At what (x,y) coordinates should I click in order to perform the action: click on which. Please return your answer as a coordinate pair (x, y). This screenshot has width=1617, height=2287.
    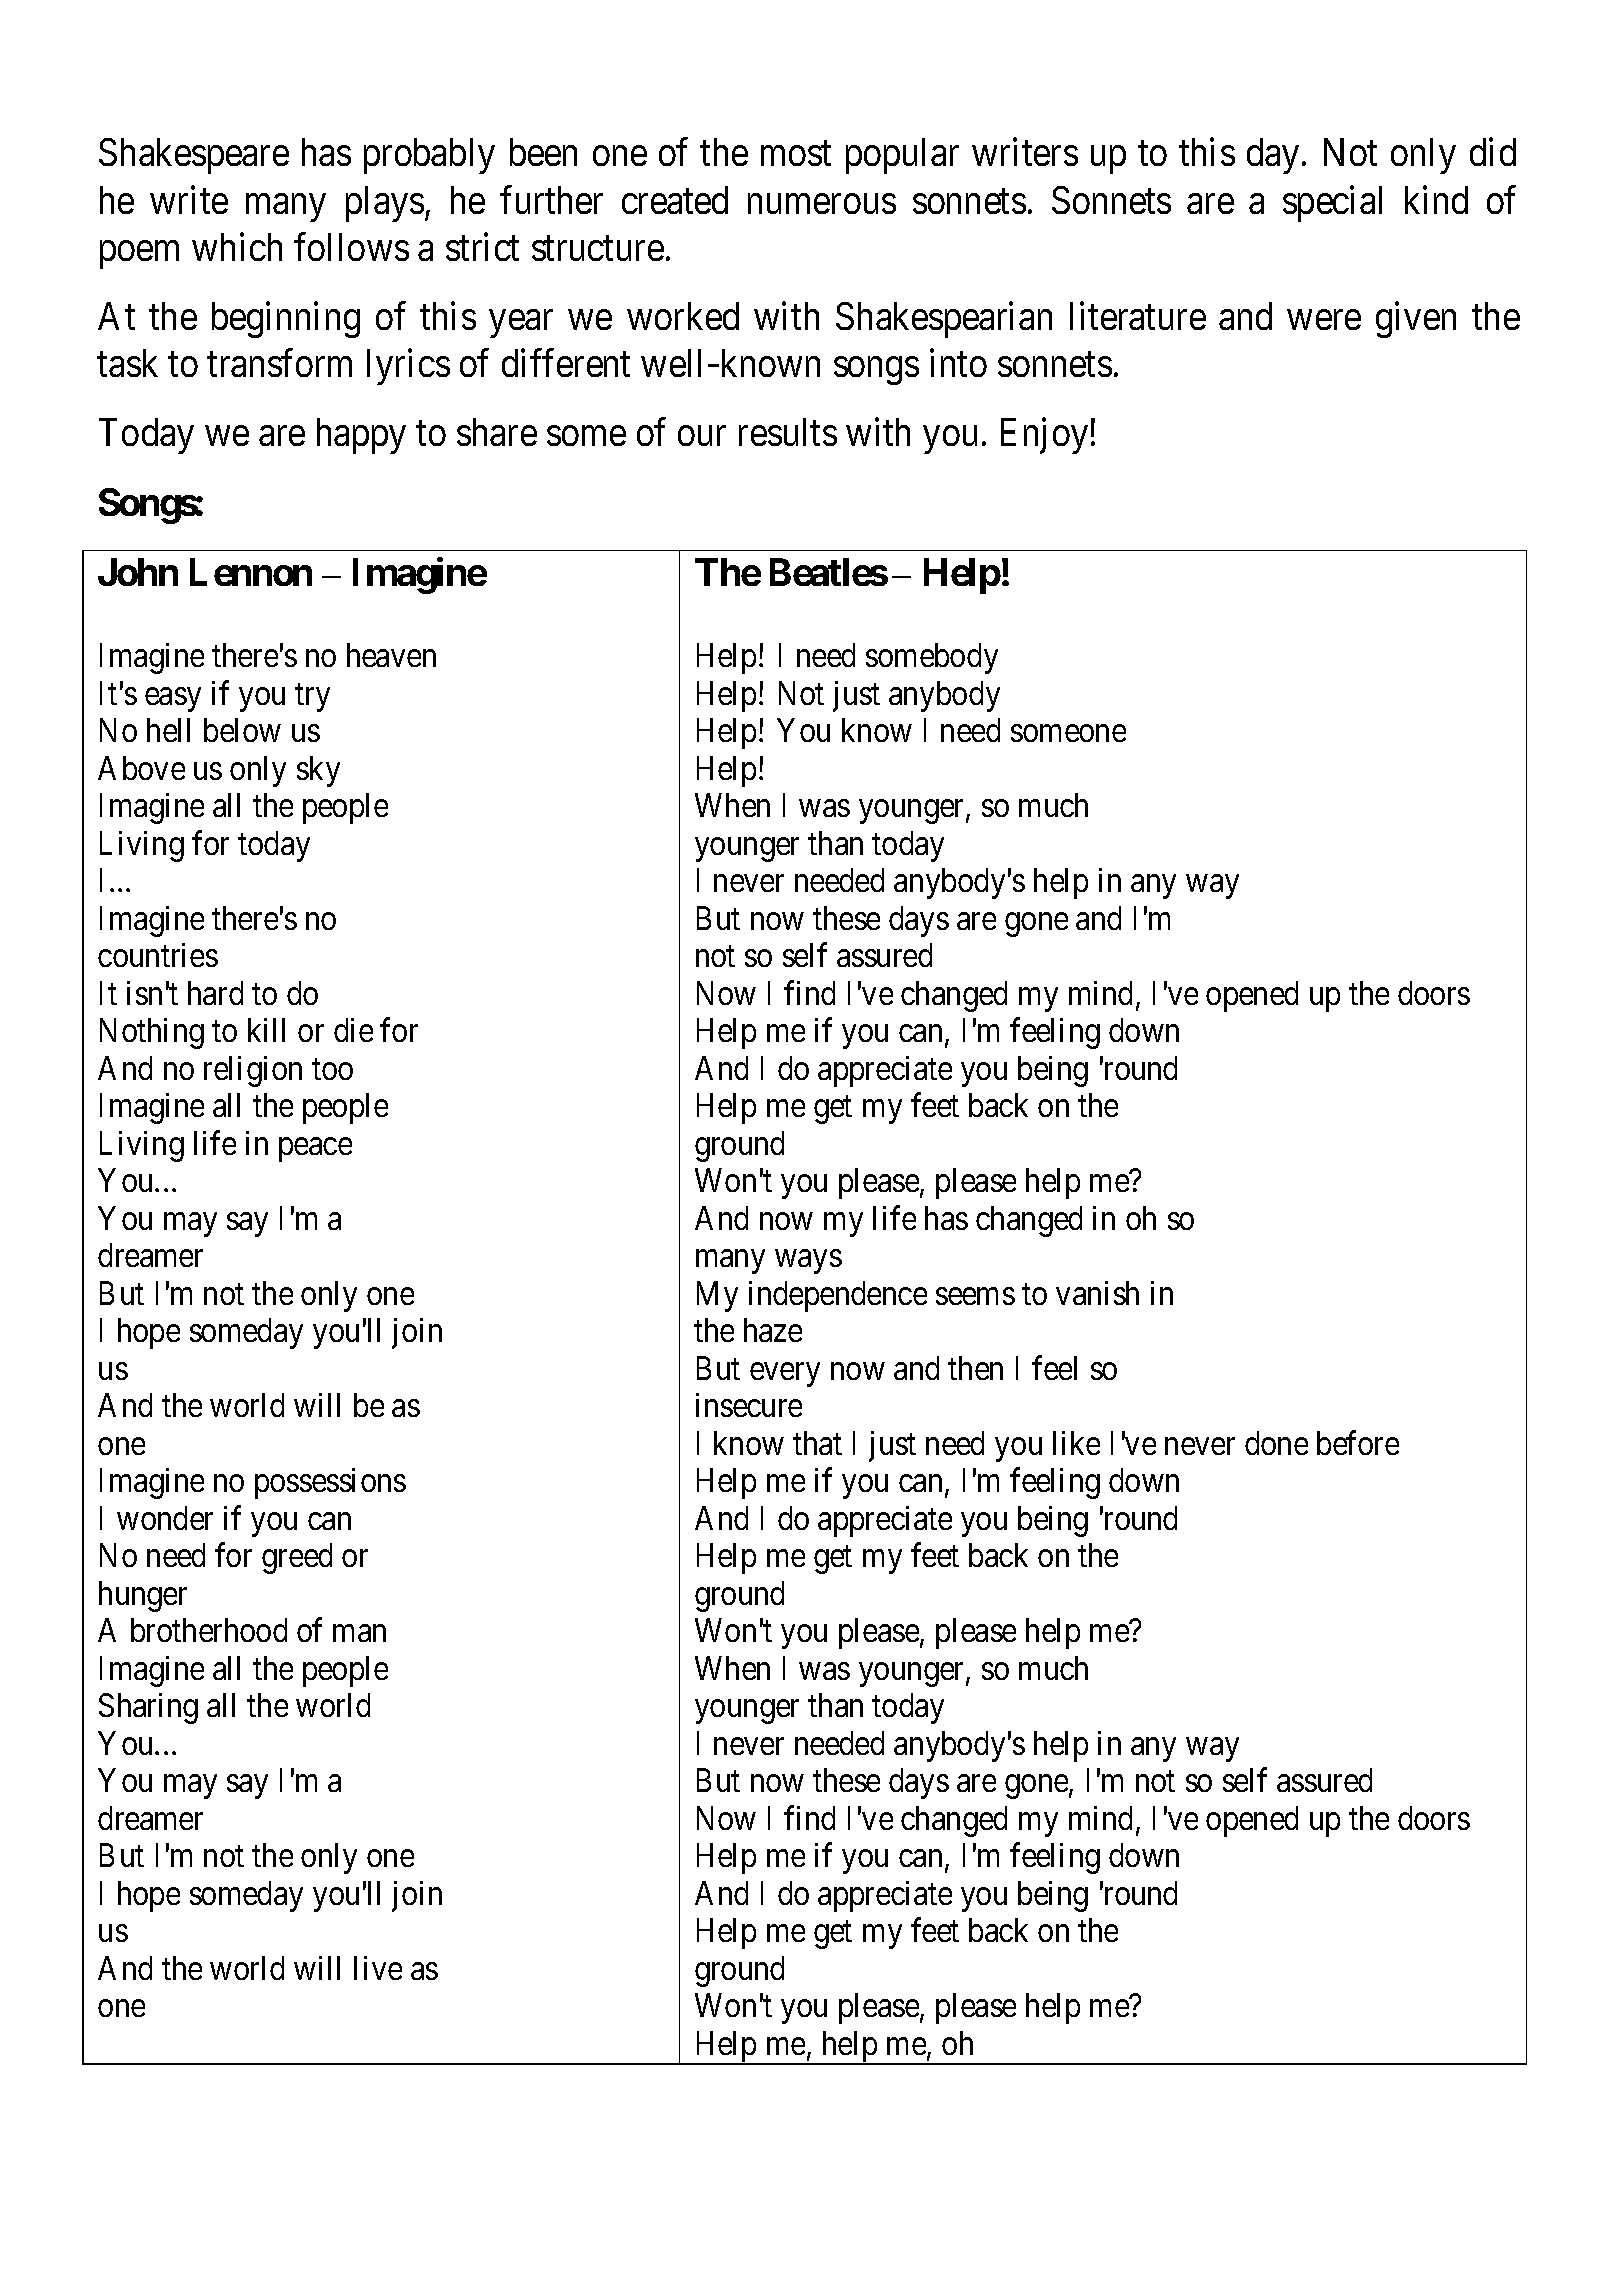
    Looking at the image, I should click on (237, 247).
